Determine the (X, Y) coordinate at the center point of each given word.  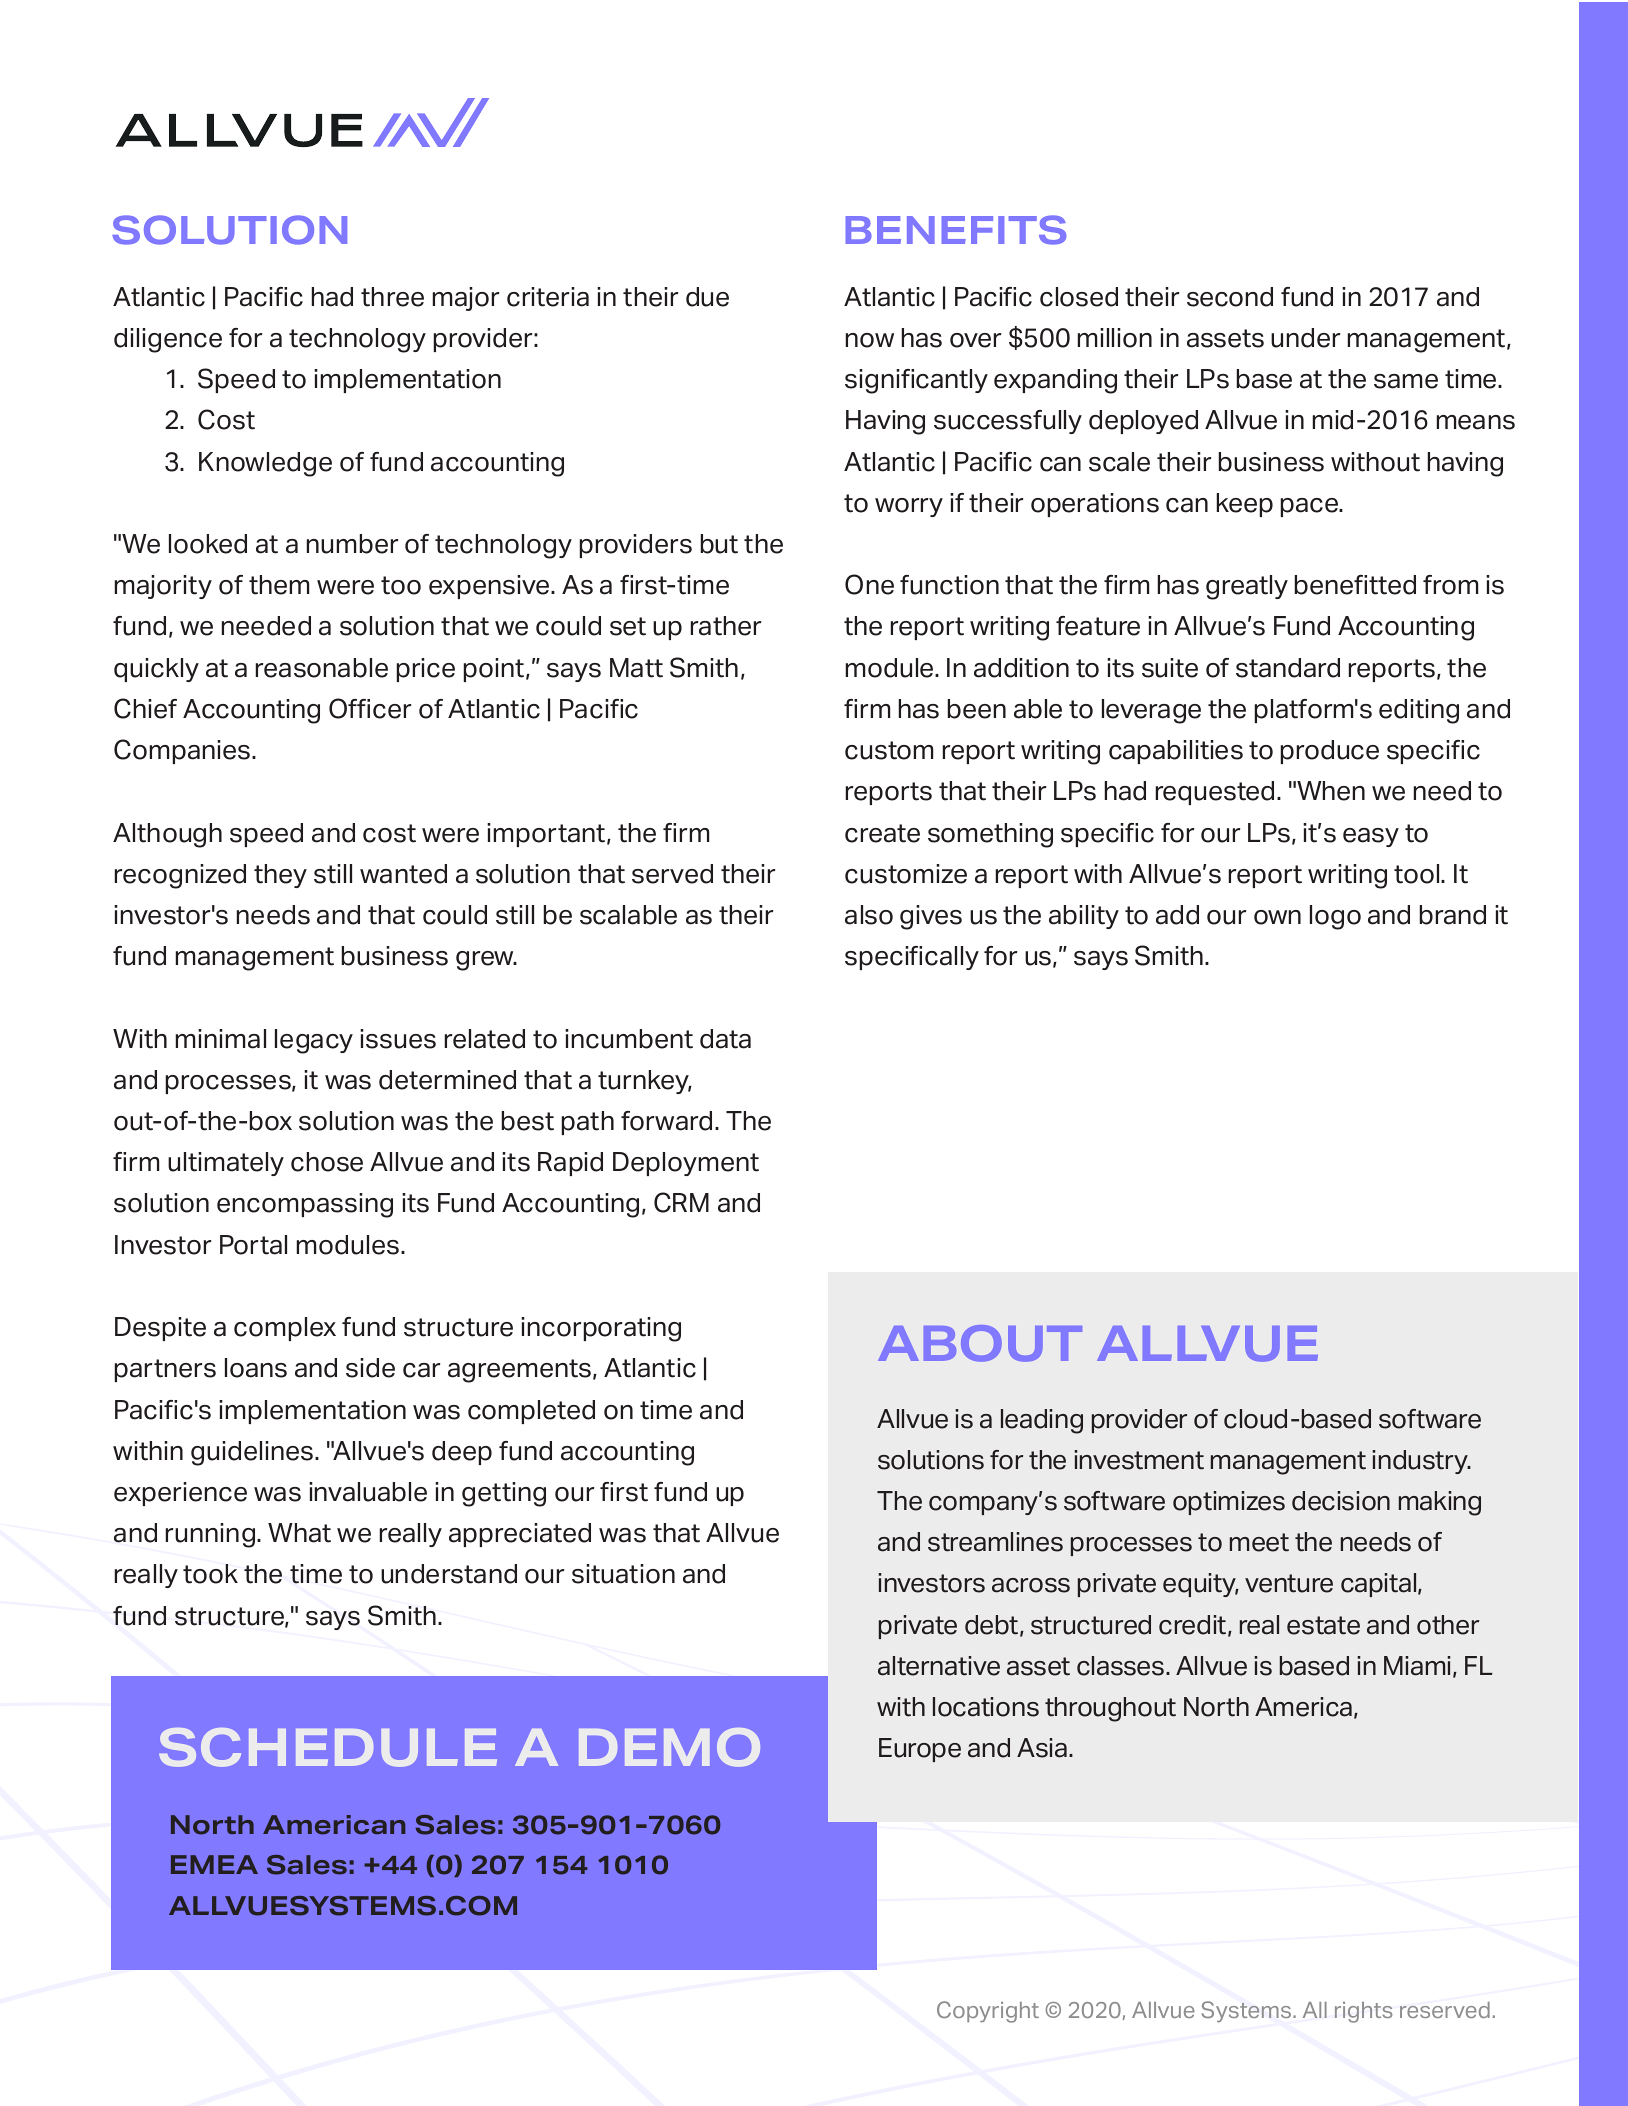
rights (1363, 2012)
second (1230, 297)
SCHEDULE (328, 1747)
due (707, 297)
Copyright (988, 2012)
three (392, 297)
